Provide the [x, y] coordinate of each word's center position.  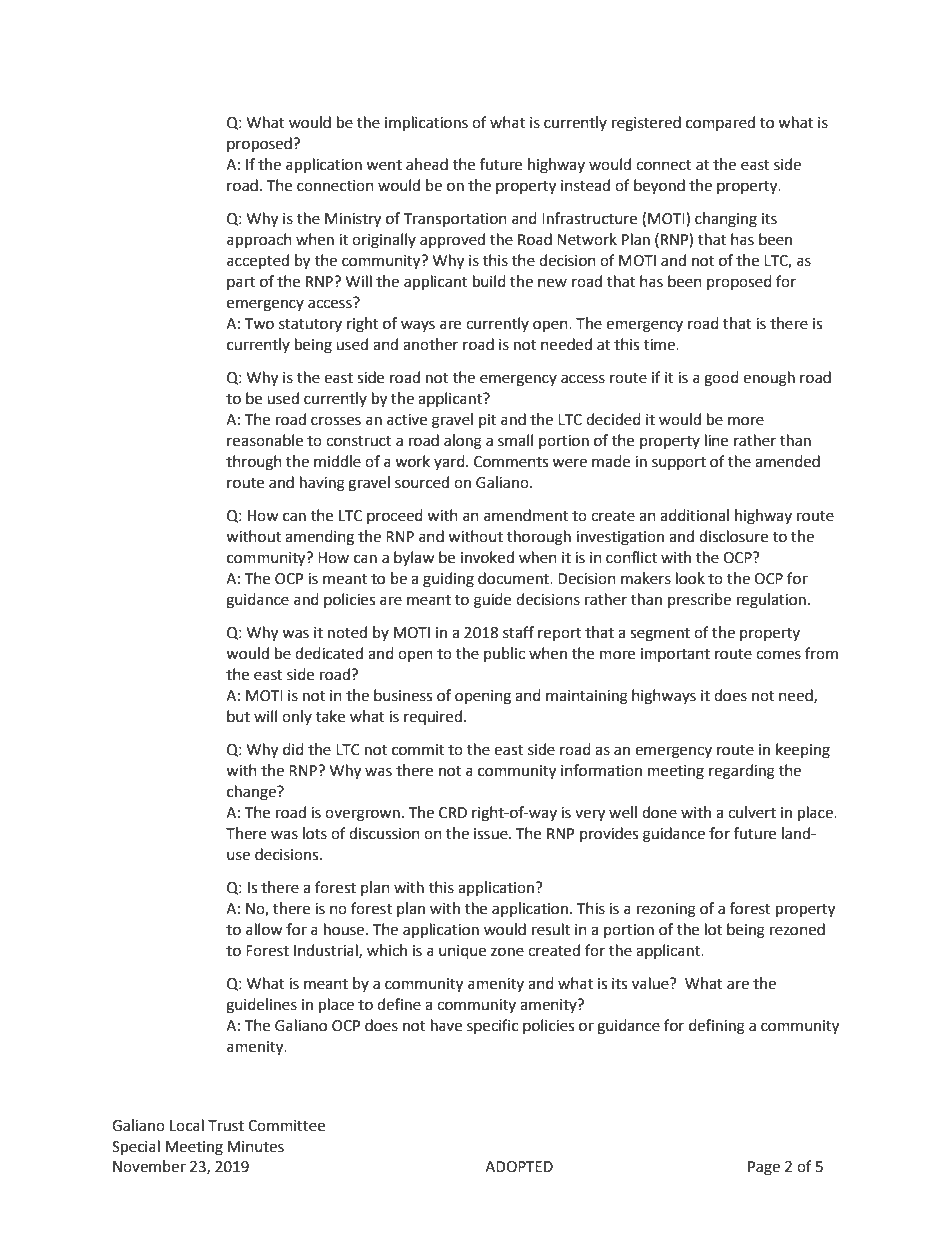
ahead [427, 164]
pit [487, 421]
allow [264, 929]
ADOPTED [519, 1167]
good [721, 379]
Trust [226, 1126]
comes [778, 655]
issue [492, 834]
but [238, 716]
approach [259, 241]
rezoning [666, 910]
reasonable [265, 440]
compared [720, 123]
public [504, 654]
